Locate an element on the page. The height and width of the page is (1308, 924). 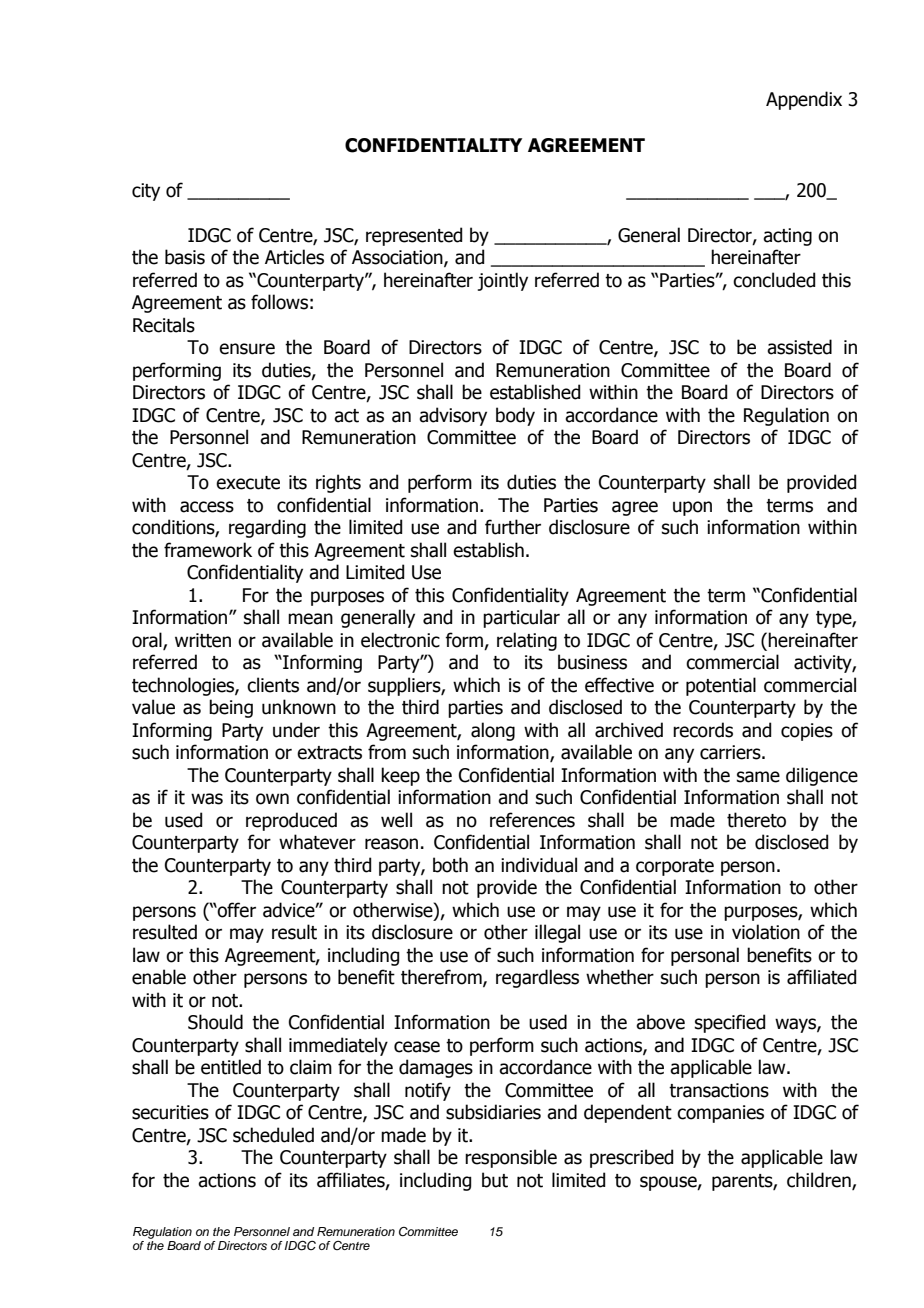
offer is located at coordinates (236, 910).
